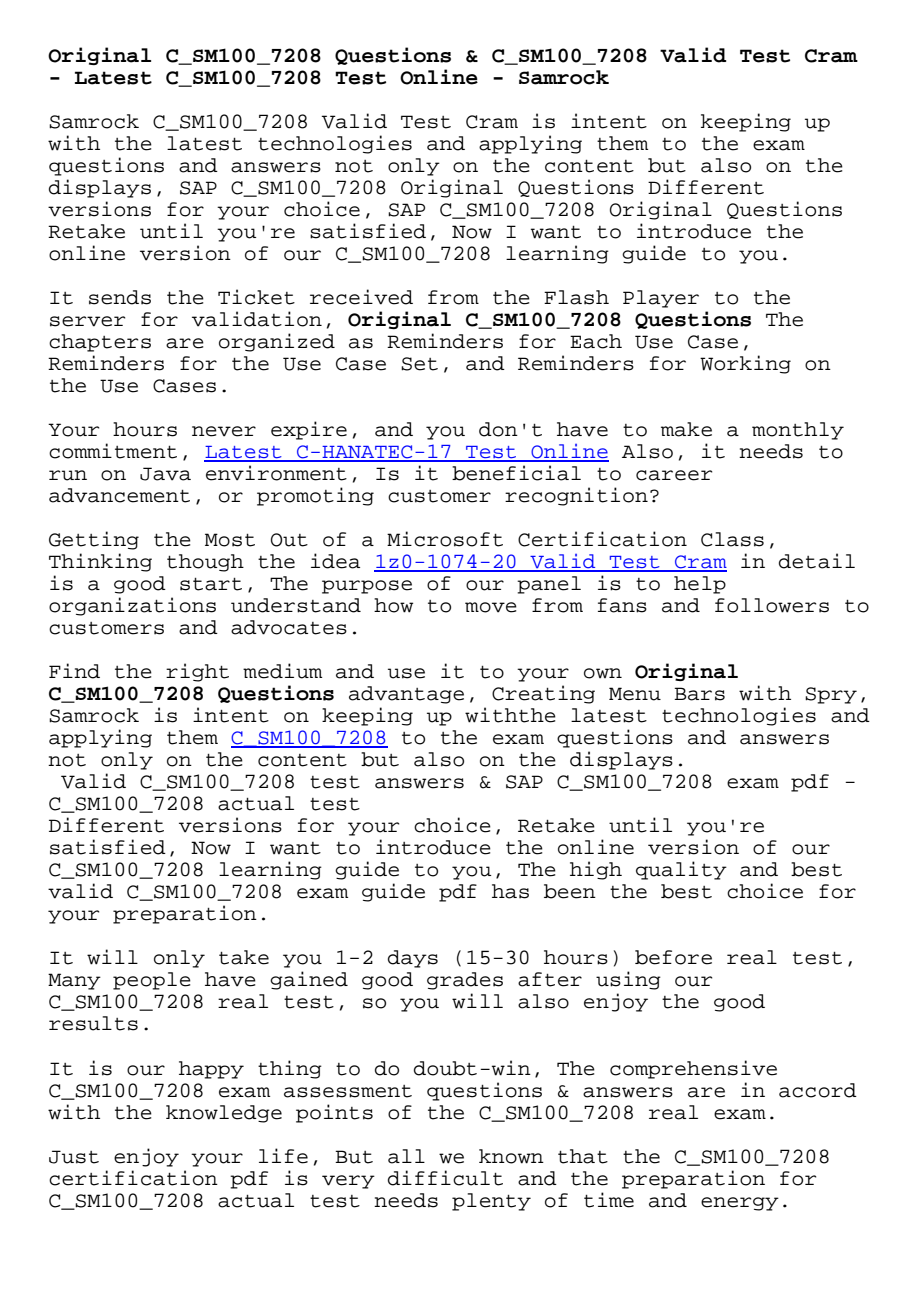 The image size is (924, 1308). I want to click on Bars, so click(699, 694).
